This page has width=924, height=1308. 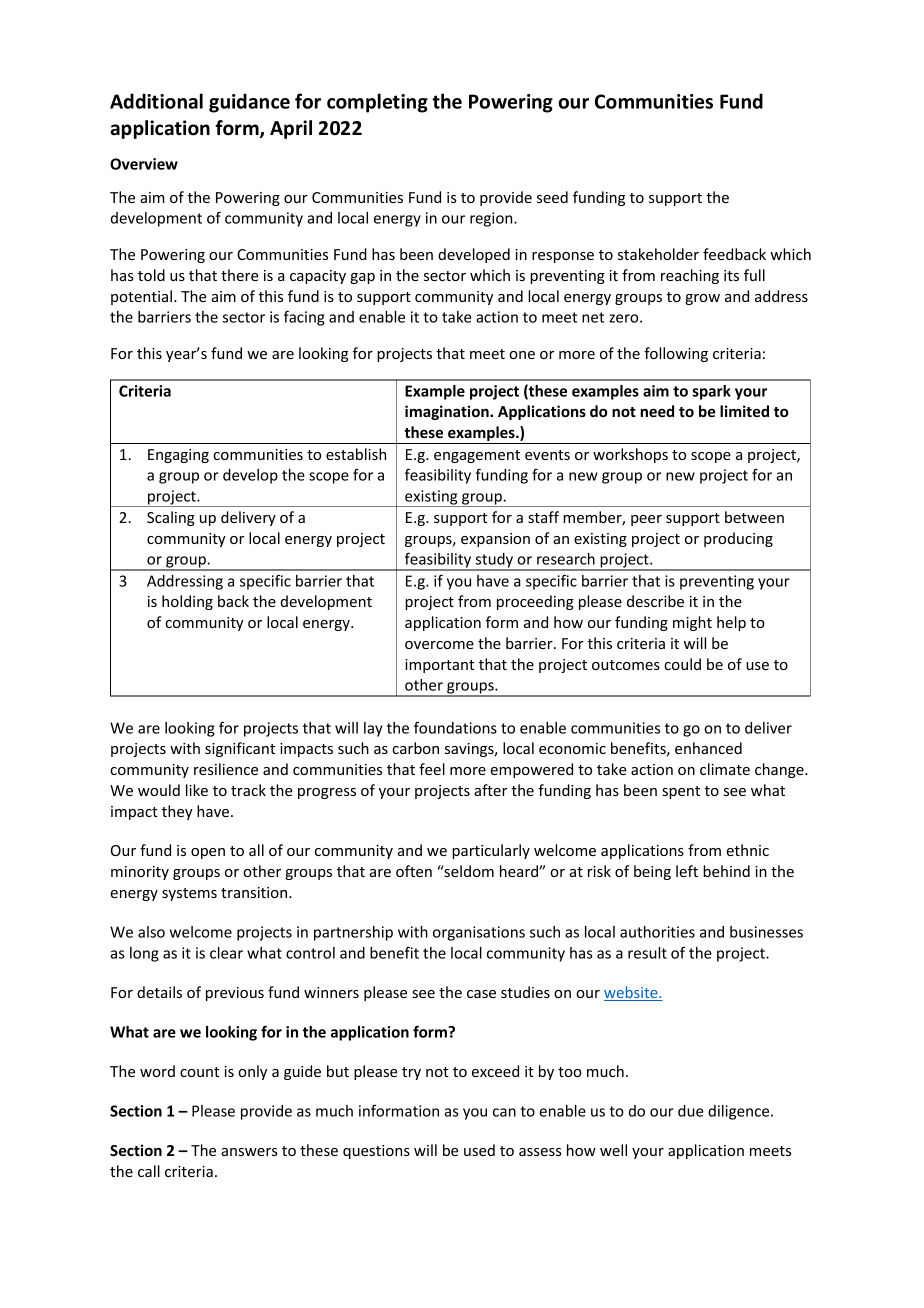 What do you see at coordinates (377, 103) in the page?
I see `completing` at bounding box center [377, 103].
